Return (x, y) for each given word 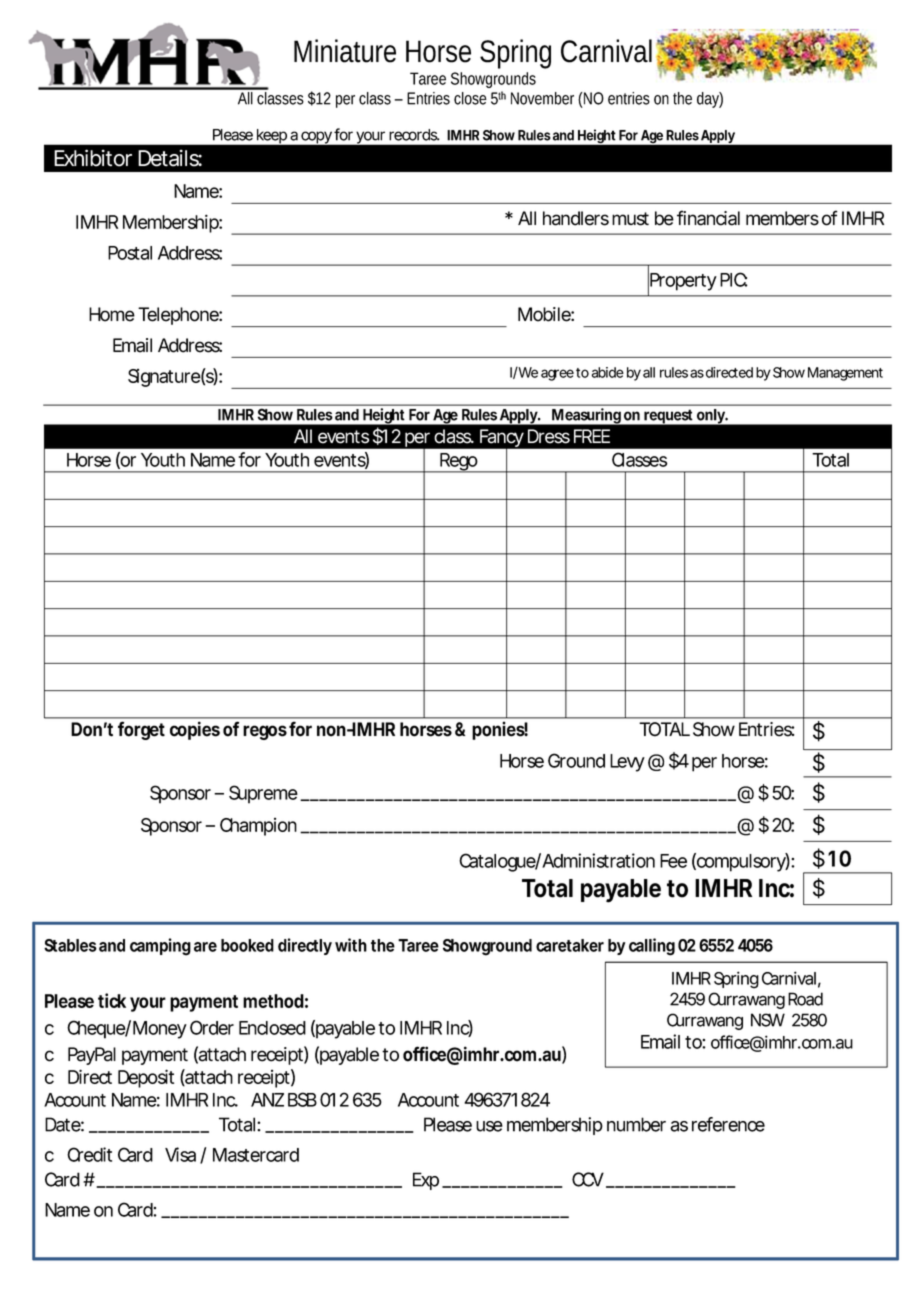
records (413, 135)
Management (845, 374)
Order (212, 1027)
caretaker (570, 945)
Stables (70, 945)
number (636, 1124)
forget (141, 730)
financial (708, 218)
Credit (89, 1154)
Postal (130, 253)
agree (557, 375)
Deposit (146, 1078)
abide (608, 372)
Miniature (345, 51)
